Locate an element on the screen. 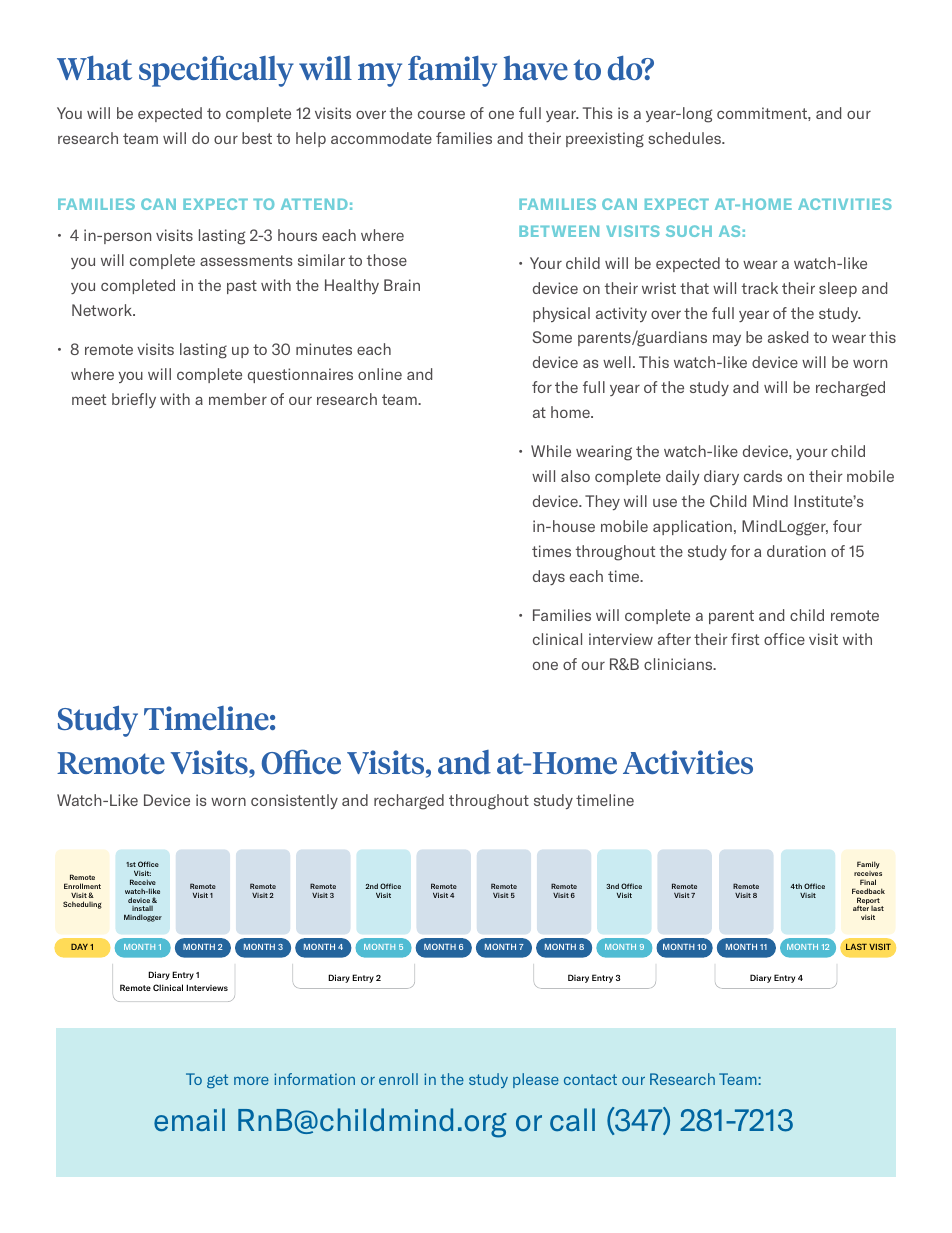 The width and height of the screenshot is (952, 1233). course is located at coordinates (441, 114).
